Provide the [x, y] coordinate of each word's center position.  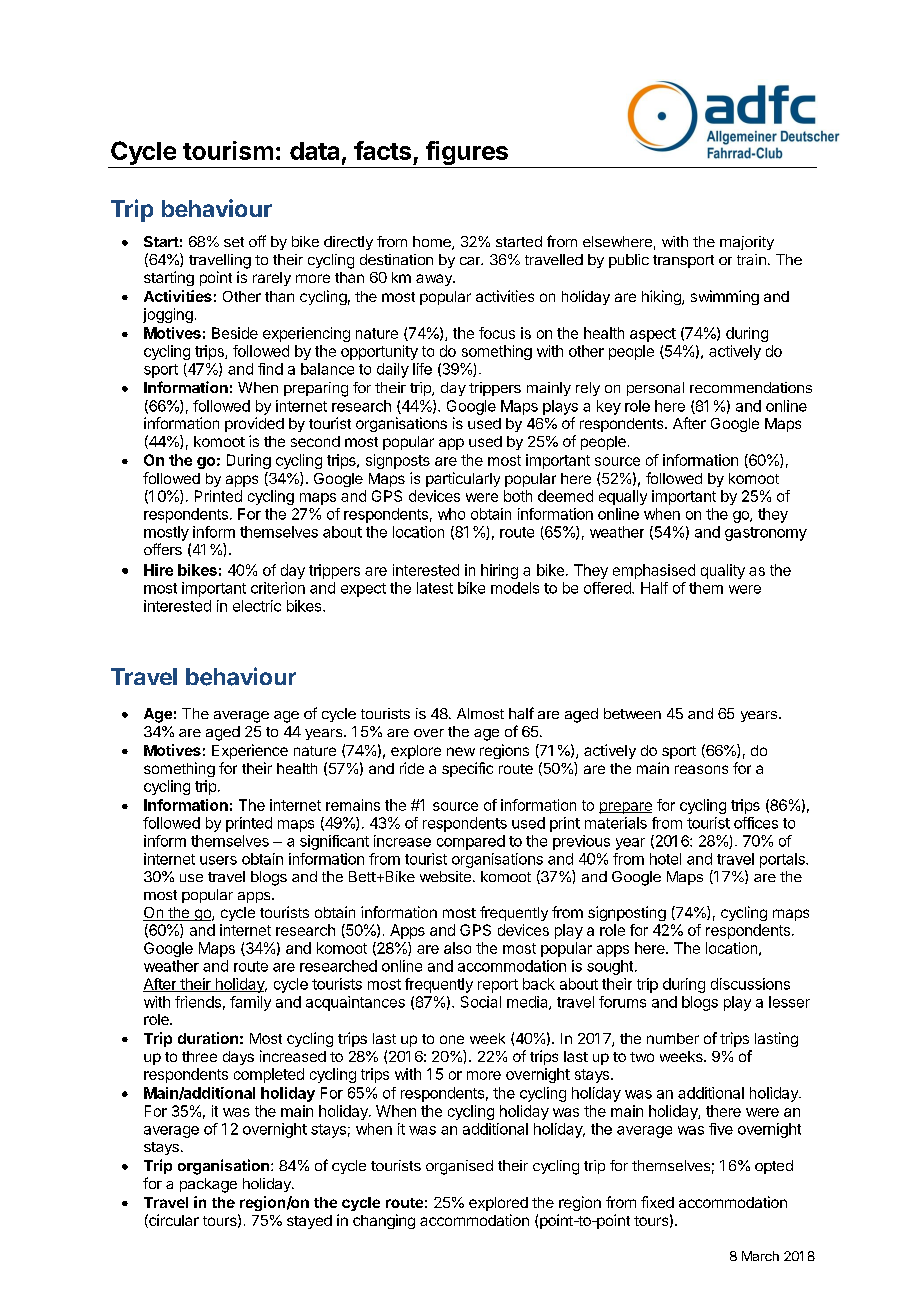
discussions [750, 984]
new [461, 751]
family [250, 1003]
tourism [228, 150]
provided [254, 424]
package [208, 1185]
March [760, 1256]
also [457, 948]
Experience [250, 751]
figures [467, 154]
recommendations [751, 387]
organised [459, 1167]
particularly [463, 479]
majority [747, 243]
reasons [701, 769]
